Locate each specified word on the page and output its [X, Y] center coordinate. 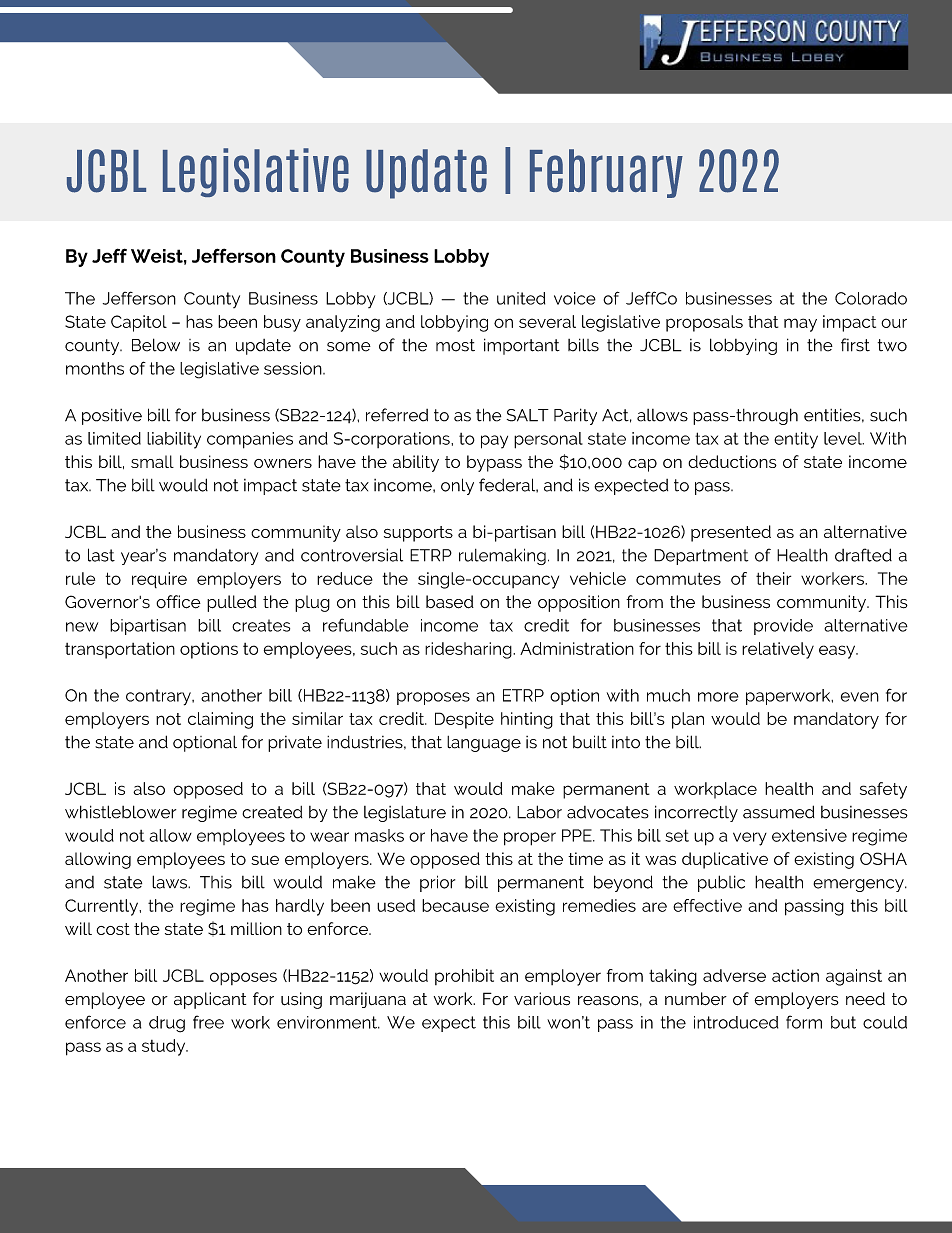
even [860, 697]
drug [167, 1024]
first [855, 345]
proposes [433, 698]
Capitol [139, 323]
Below [156, 345]
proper [530, 839]
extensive [809, 835]
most [455, 345]
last [101, 555]
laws [171, 882]
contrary [159, 697]
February [606, 173]
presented [731, 533]
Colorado [871, 298]
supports [418, 534]
